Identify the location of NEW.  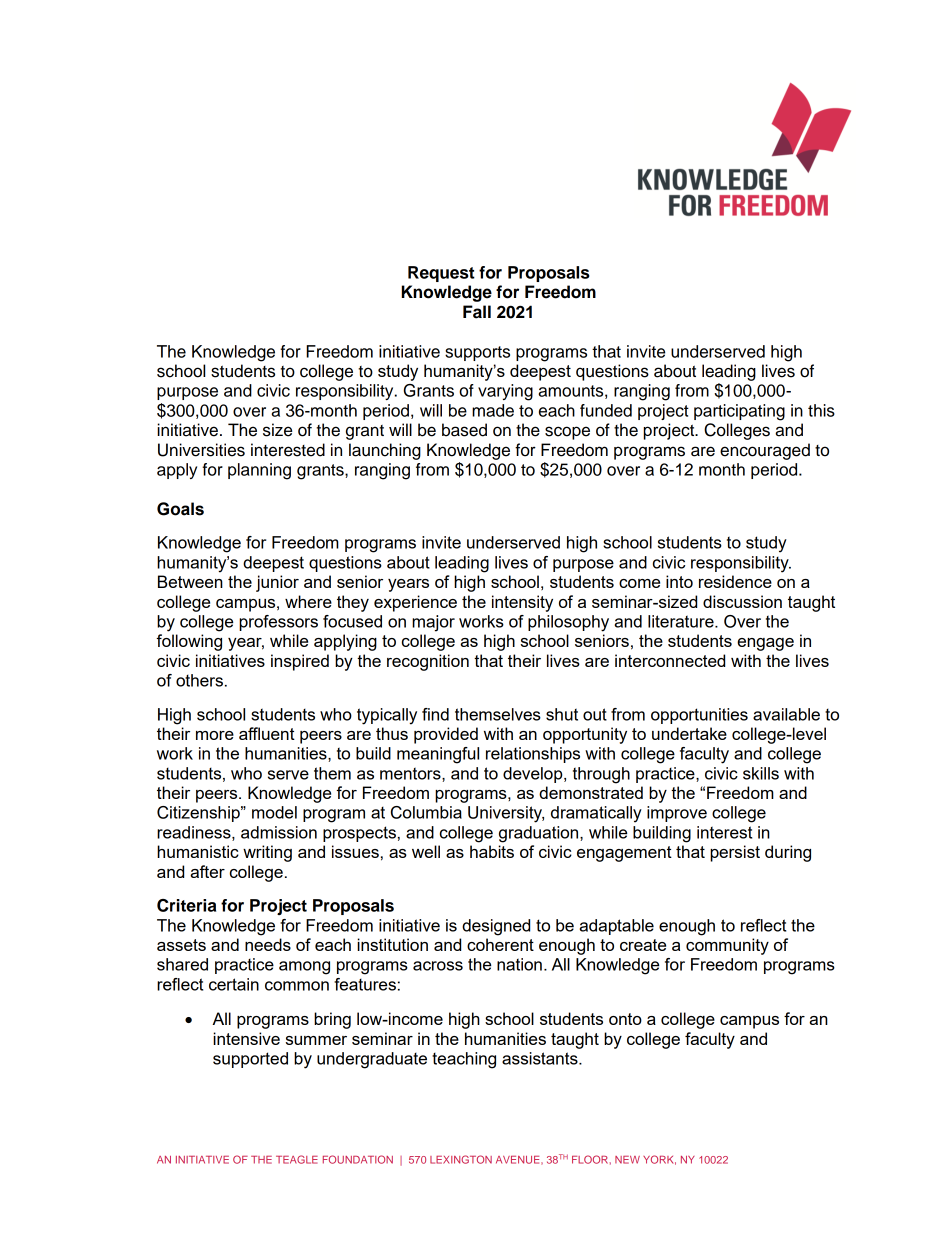
(627, 1160).
